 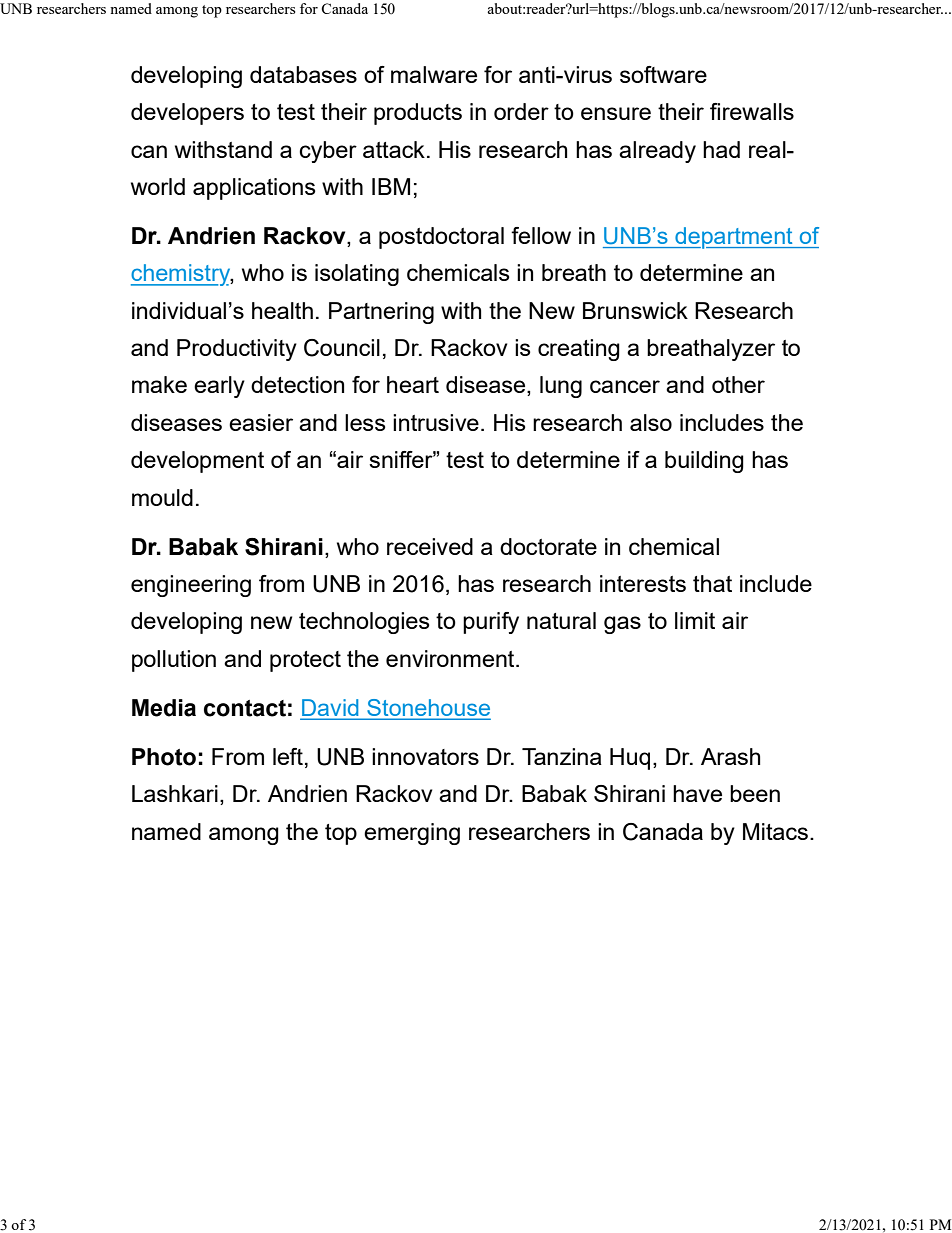 What do you see at coordinates (187, 114) in the image?
I see `developers` at bounding box center [187, 114].
